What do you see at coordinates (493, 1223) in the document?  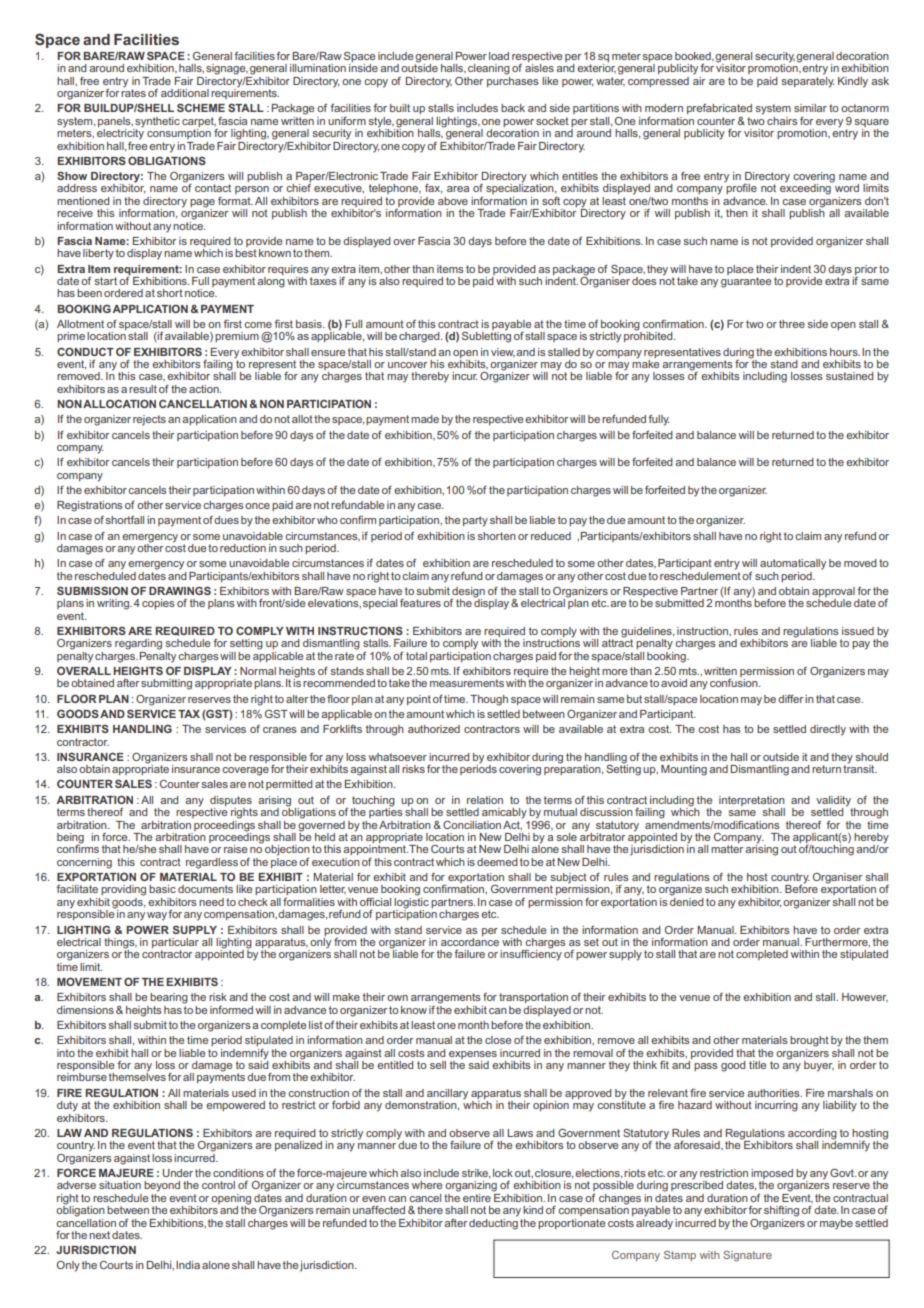 I see `deducting` at bounding box center [493, 1223].
